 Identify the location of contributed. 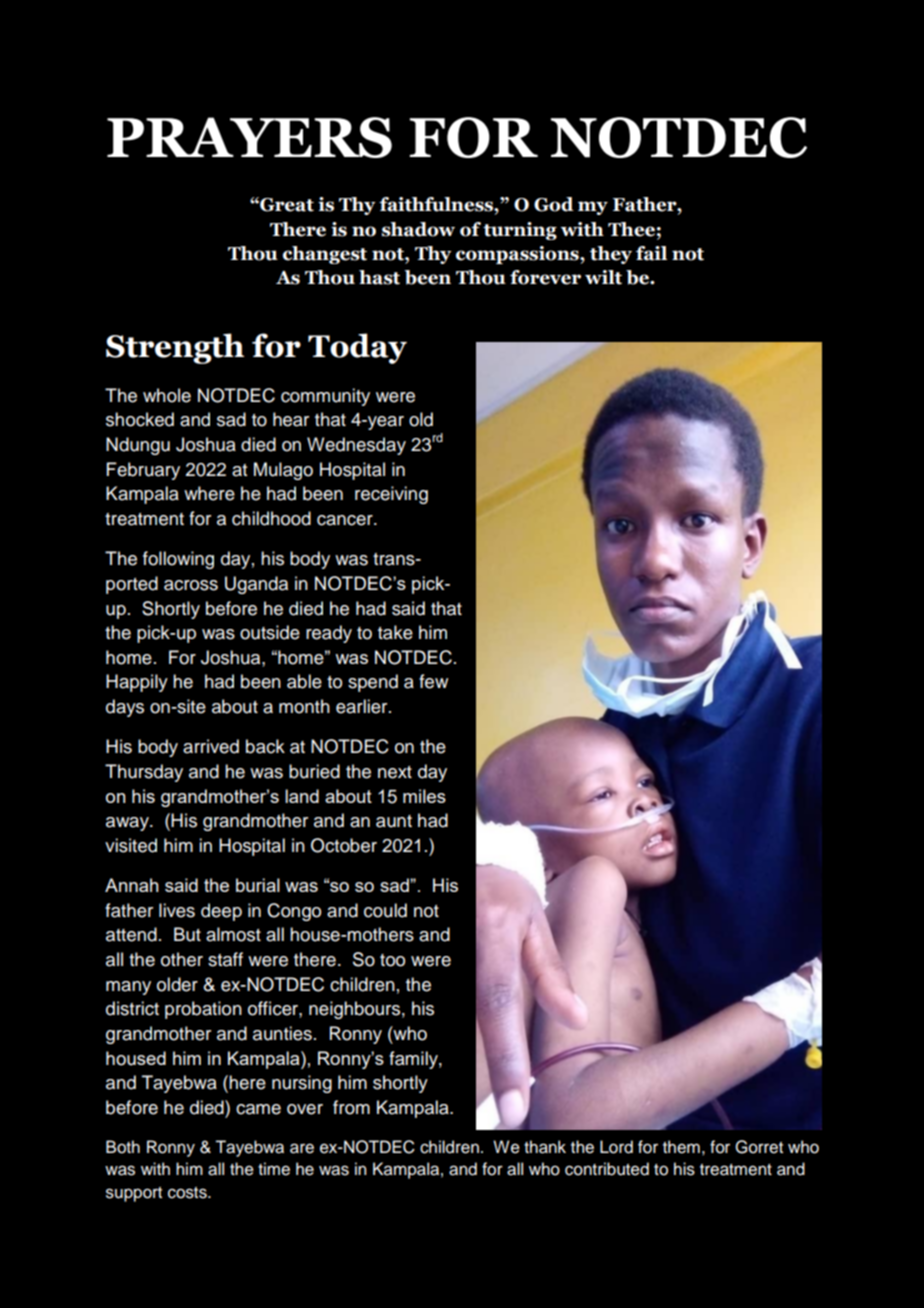
(607, 1169).
